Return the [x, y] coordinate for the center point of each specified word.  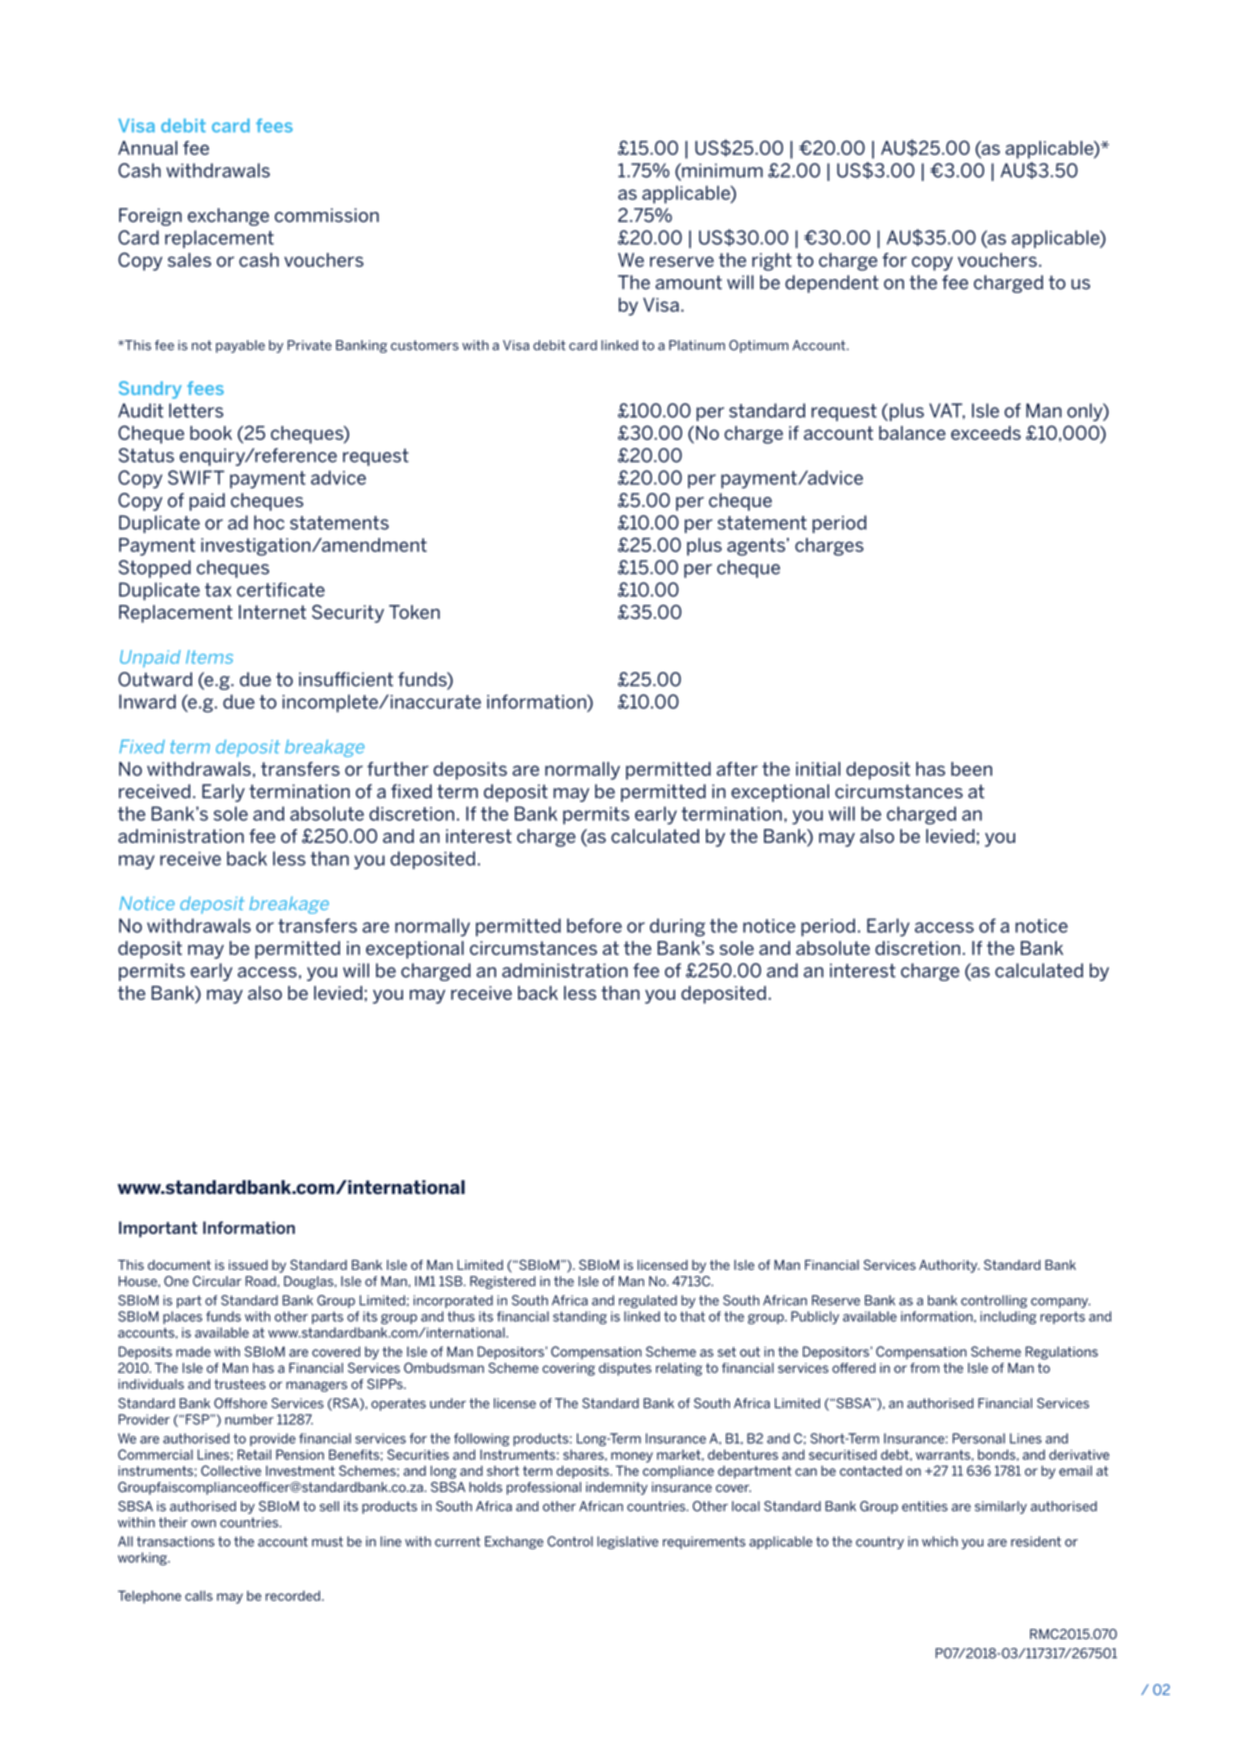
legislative [627, 1542]
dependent [832, 284]
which [940, 1541]
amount [688, 282]
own [203, 1524]
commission [327, 215]
